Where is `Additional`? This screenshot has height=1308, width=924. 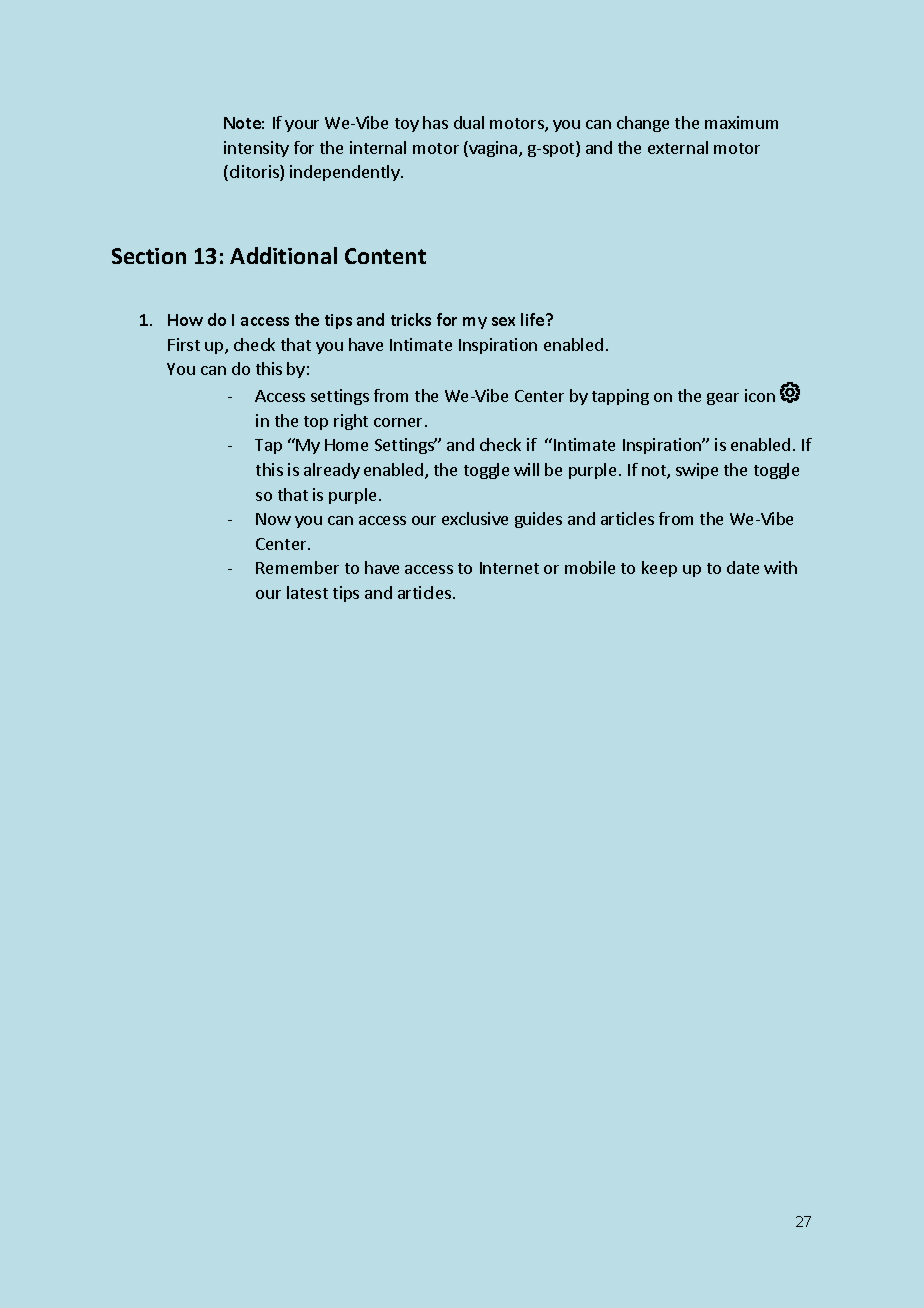 Additional is located at coordinates (283, 255).
